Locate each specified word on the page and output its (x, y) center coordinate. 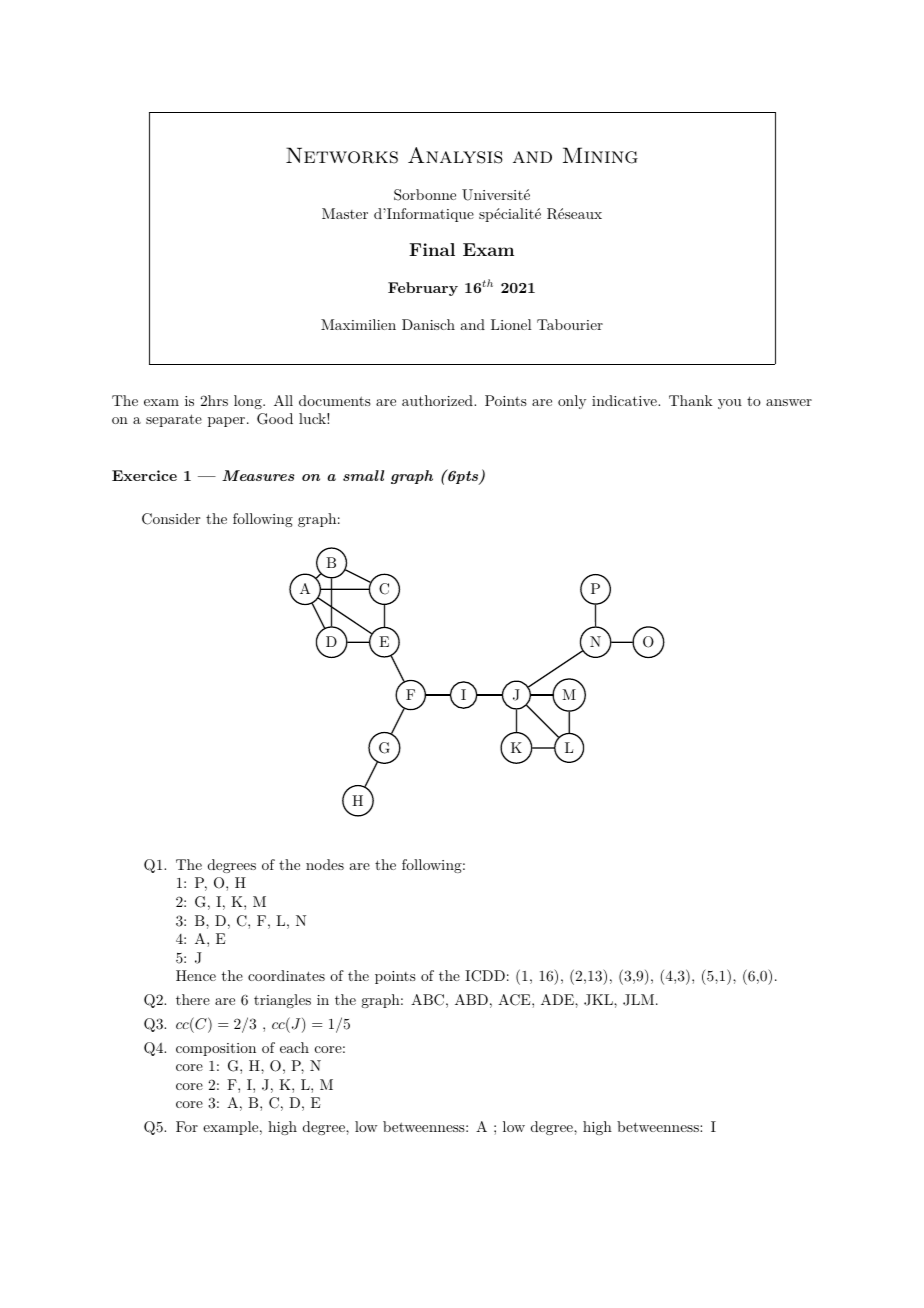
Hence (196, 975)
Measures (258, 475)
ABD (471, 999)
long (249, 402)
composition (216, 1049)
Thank (691, 400)
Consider (171, 519)
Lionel (511, 324)
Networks (342, 155)
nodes (325, 864)
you (730, 404)
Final (432, 249)
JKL (599, 1000)
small (363, 475)
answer (789, 402)
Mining (600, 155)
